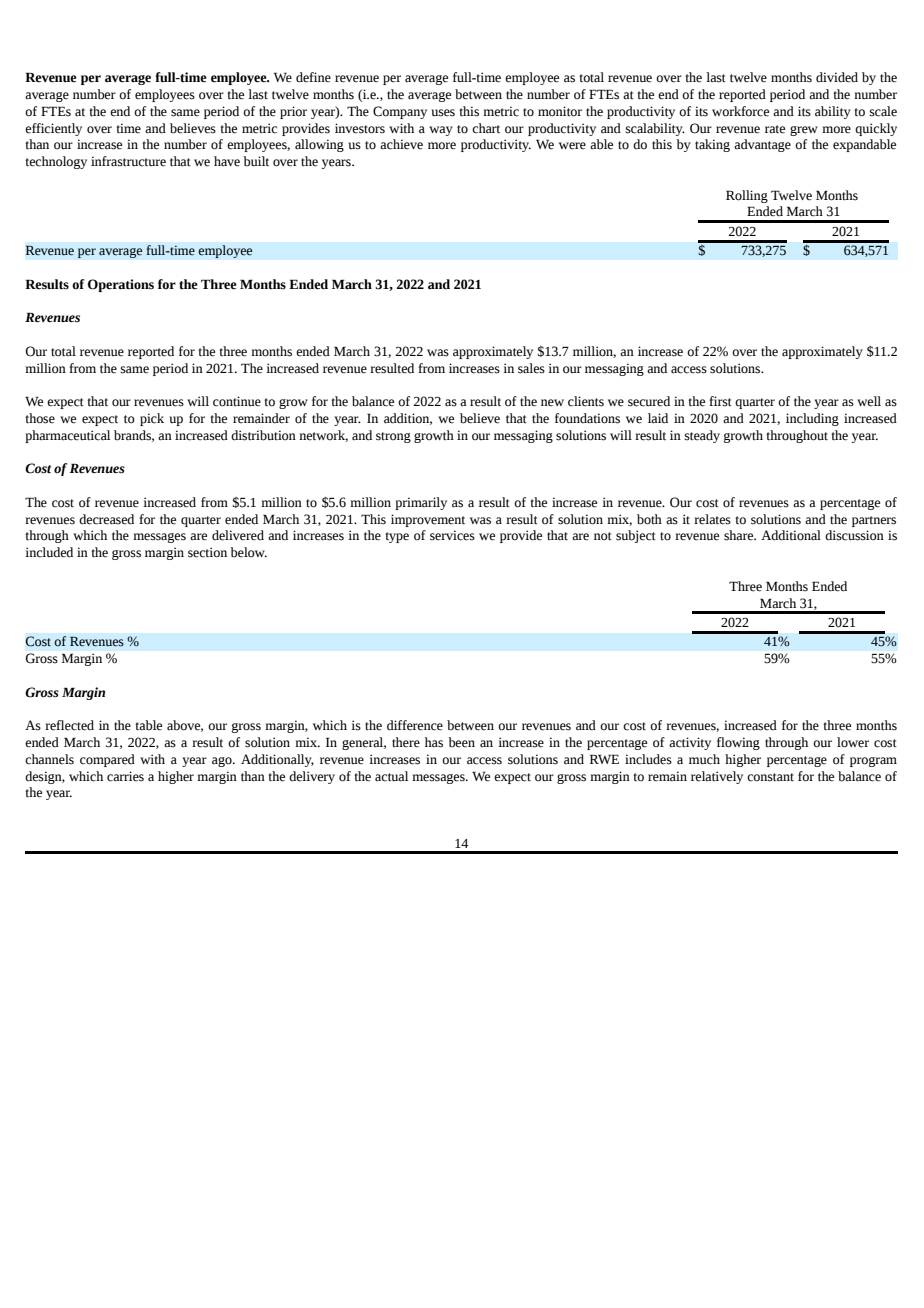 The image size is (924, 1308). What do you see at coordinates (740, 111) in the document?
I see `workforce` at bounding box center [740, 111].
